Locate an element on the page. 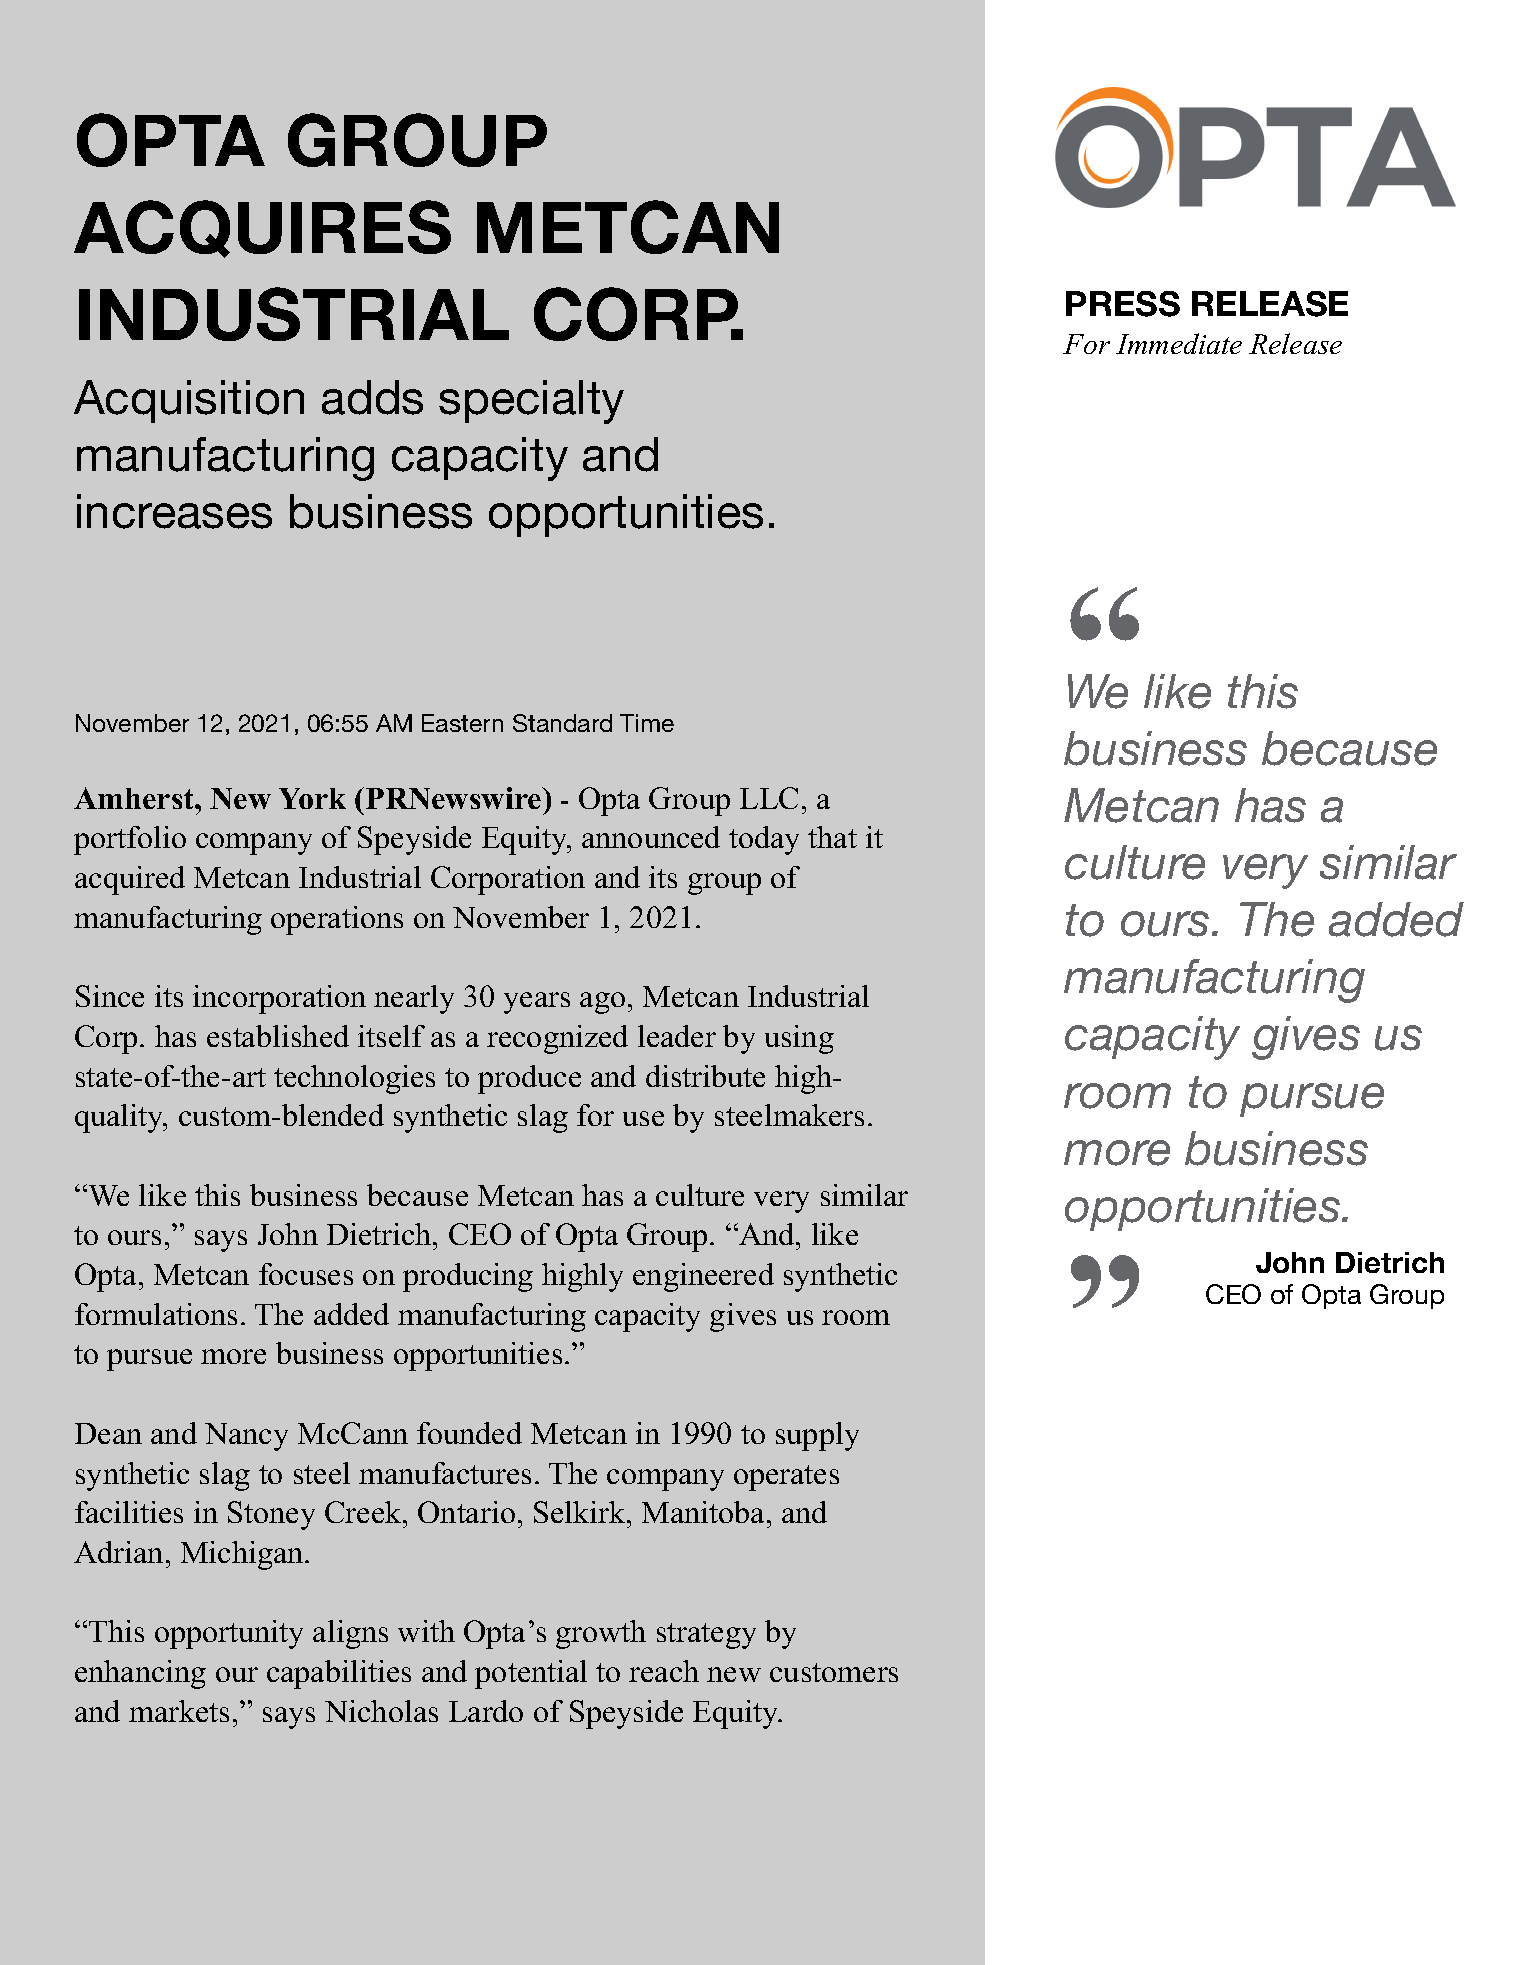 The height and width of the document is (1965, 1519). formulations is located at coordinates (156, 1314).
